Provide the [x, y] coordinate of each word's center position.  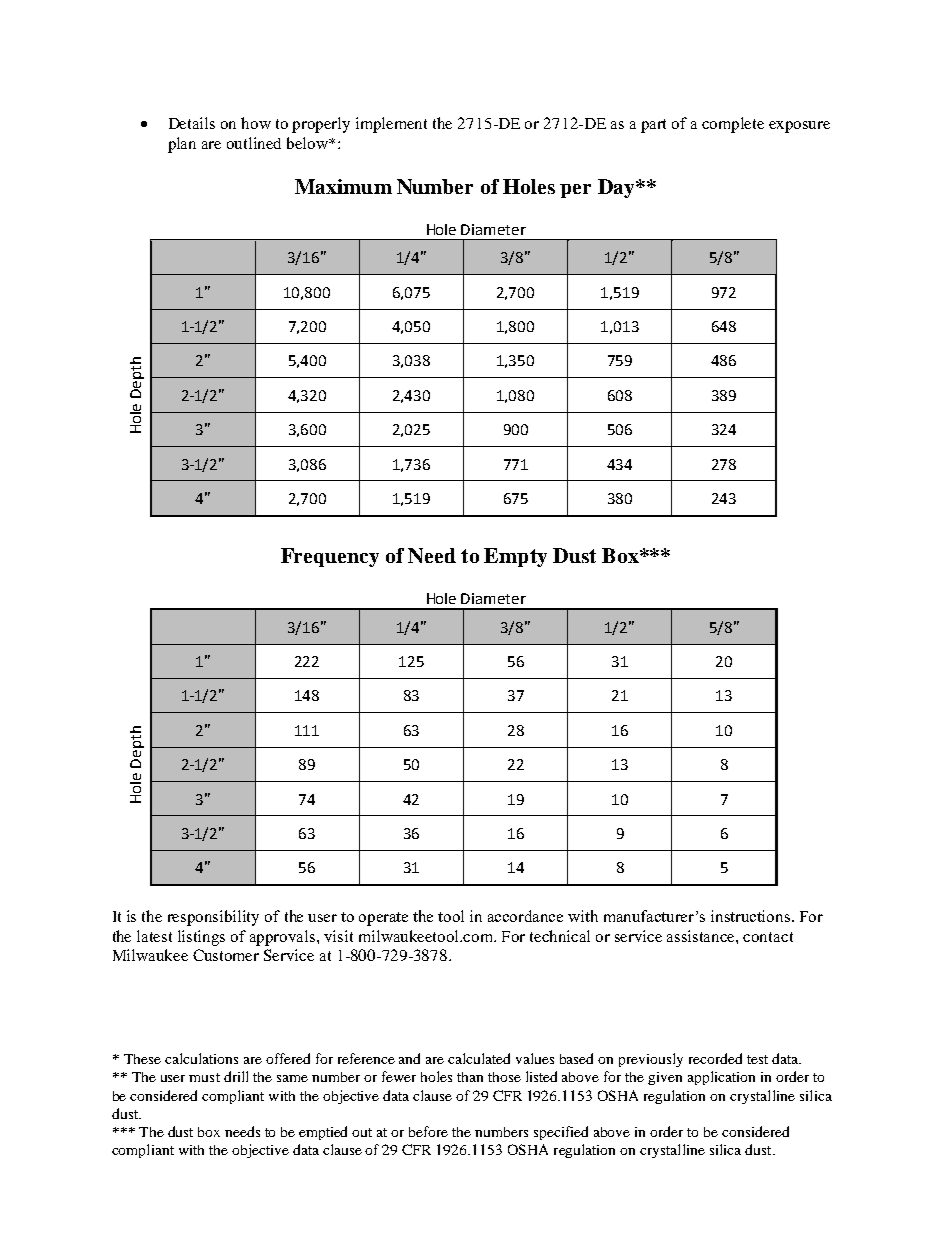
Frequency [330, 557]
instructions [752, 916]
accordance [525, 916]
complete [733, 125]
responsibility [213, 918]
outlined [254, 143]
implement [391, 125]
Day [617, 188]
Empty [515, 557]
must [204, 1077]
